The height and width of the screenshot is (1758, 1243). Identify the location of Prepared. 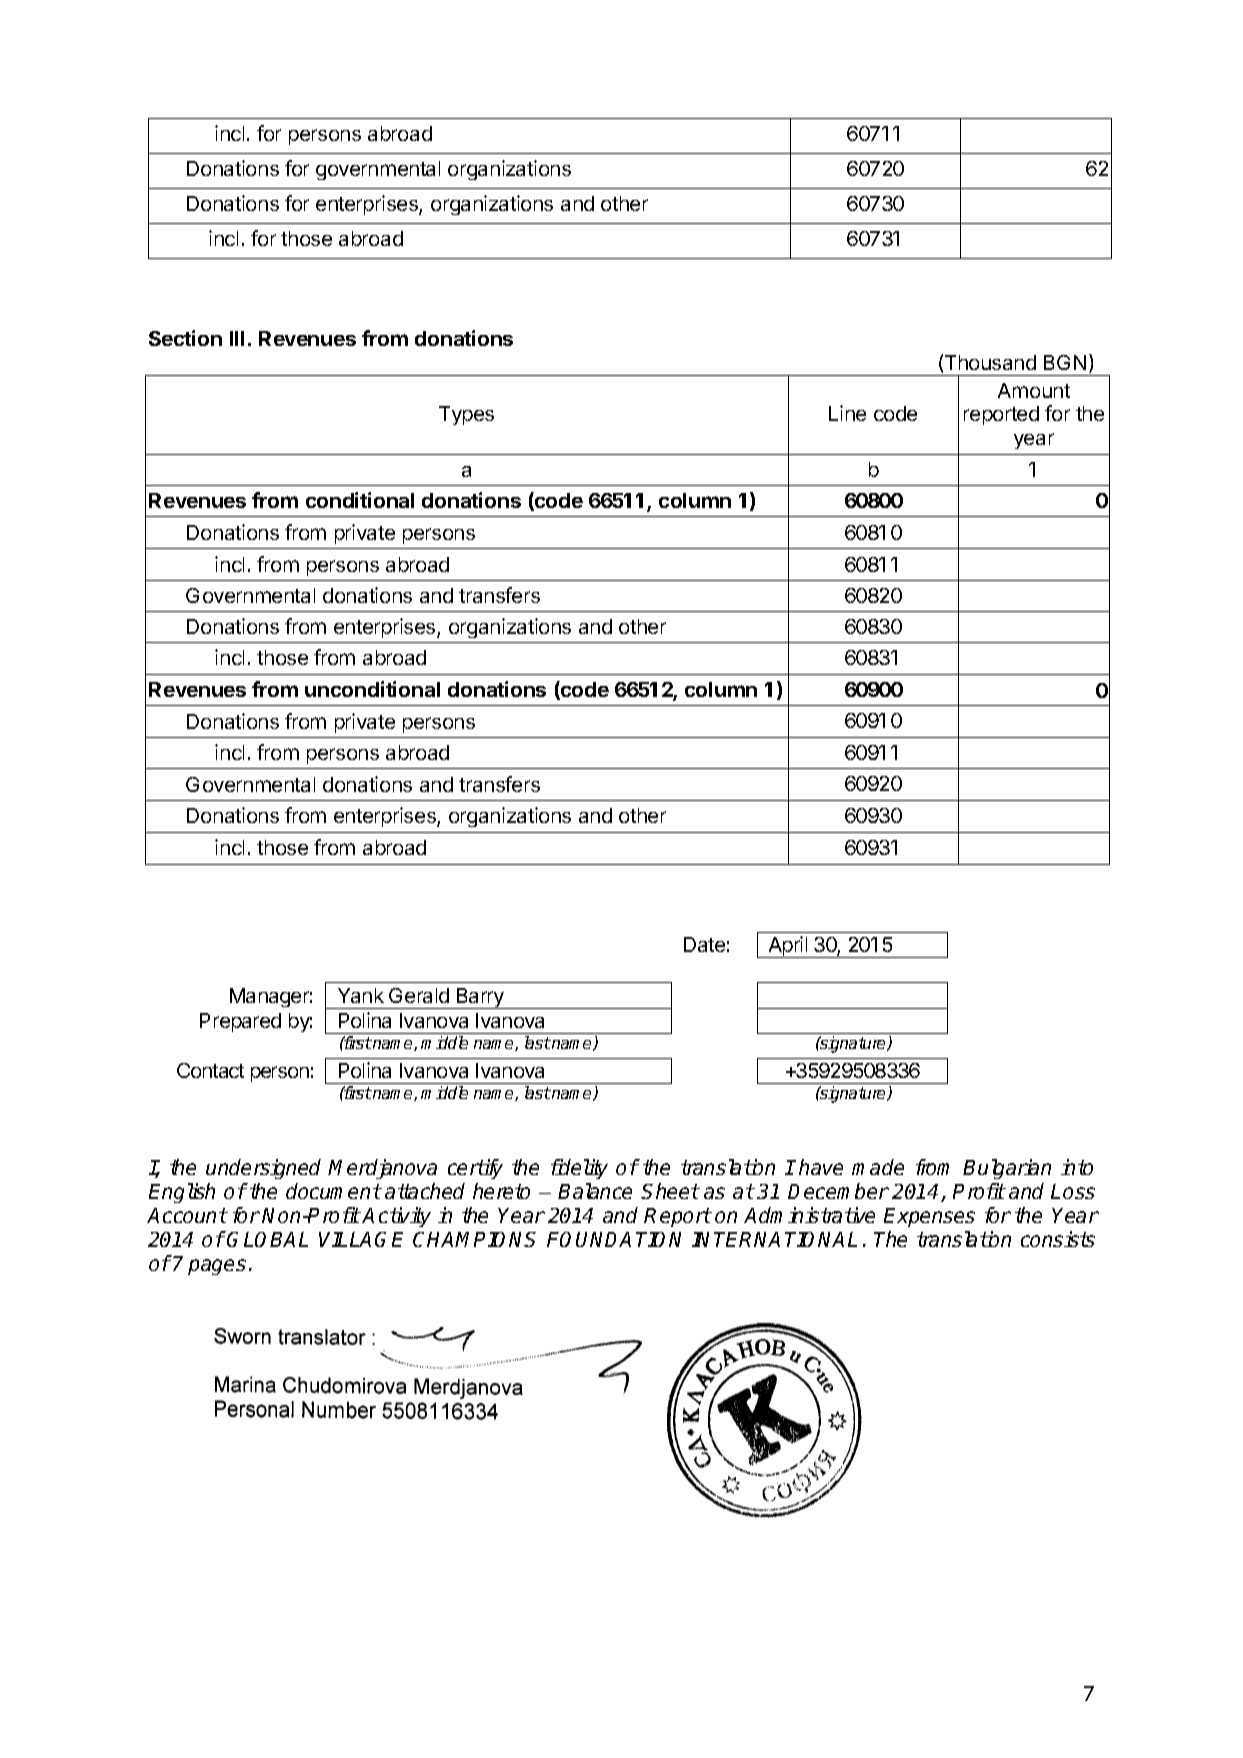
(240, 1022).
